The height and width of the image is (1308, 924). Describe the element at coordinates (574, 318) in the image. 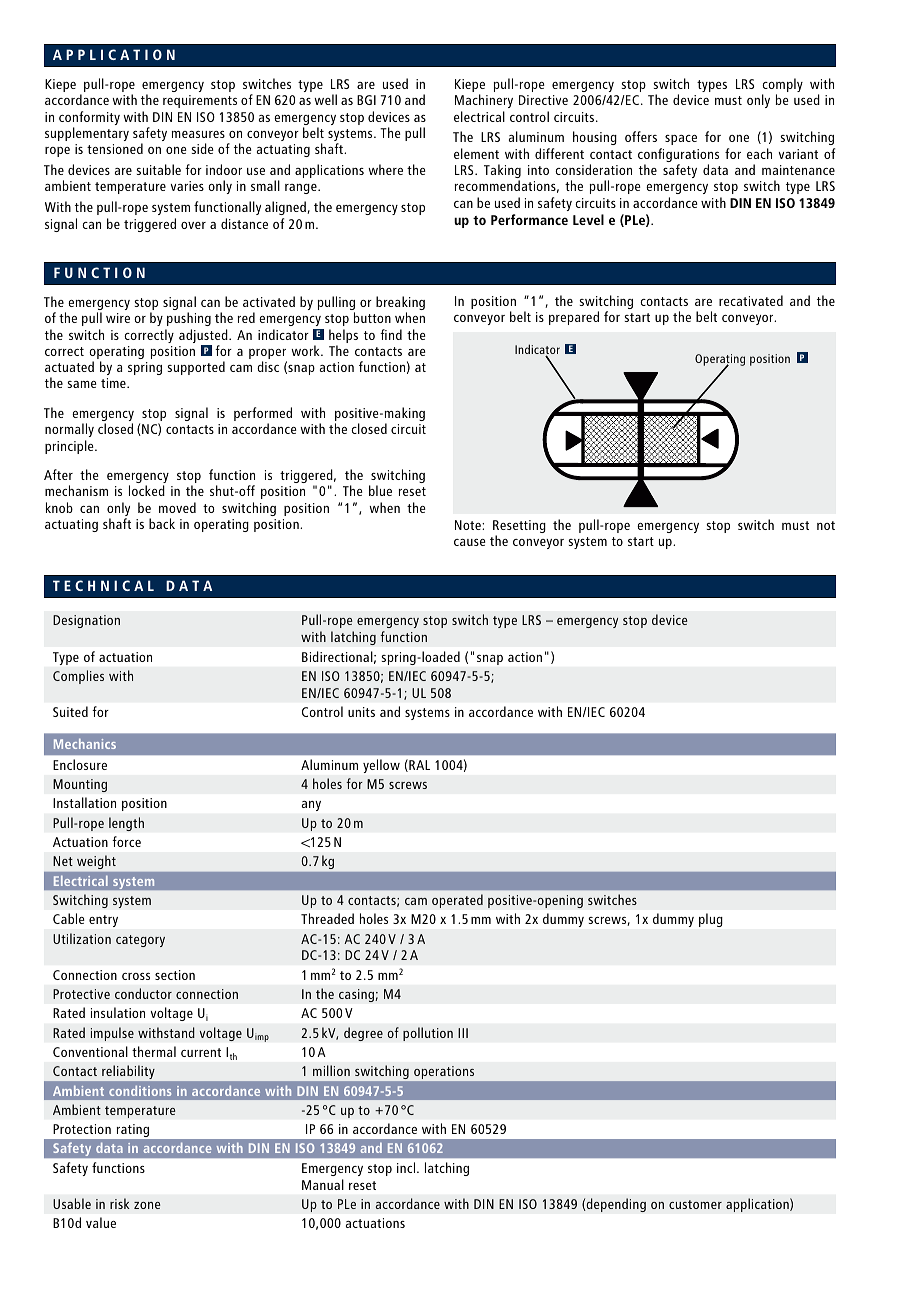

I see `prepared` at that location.
